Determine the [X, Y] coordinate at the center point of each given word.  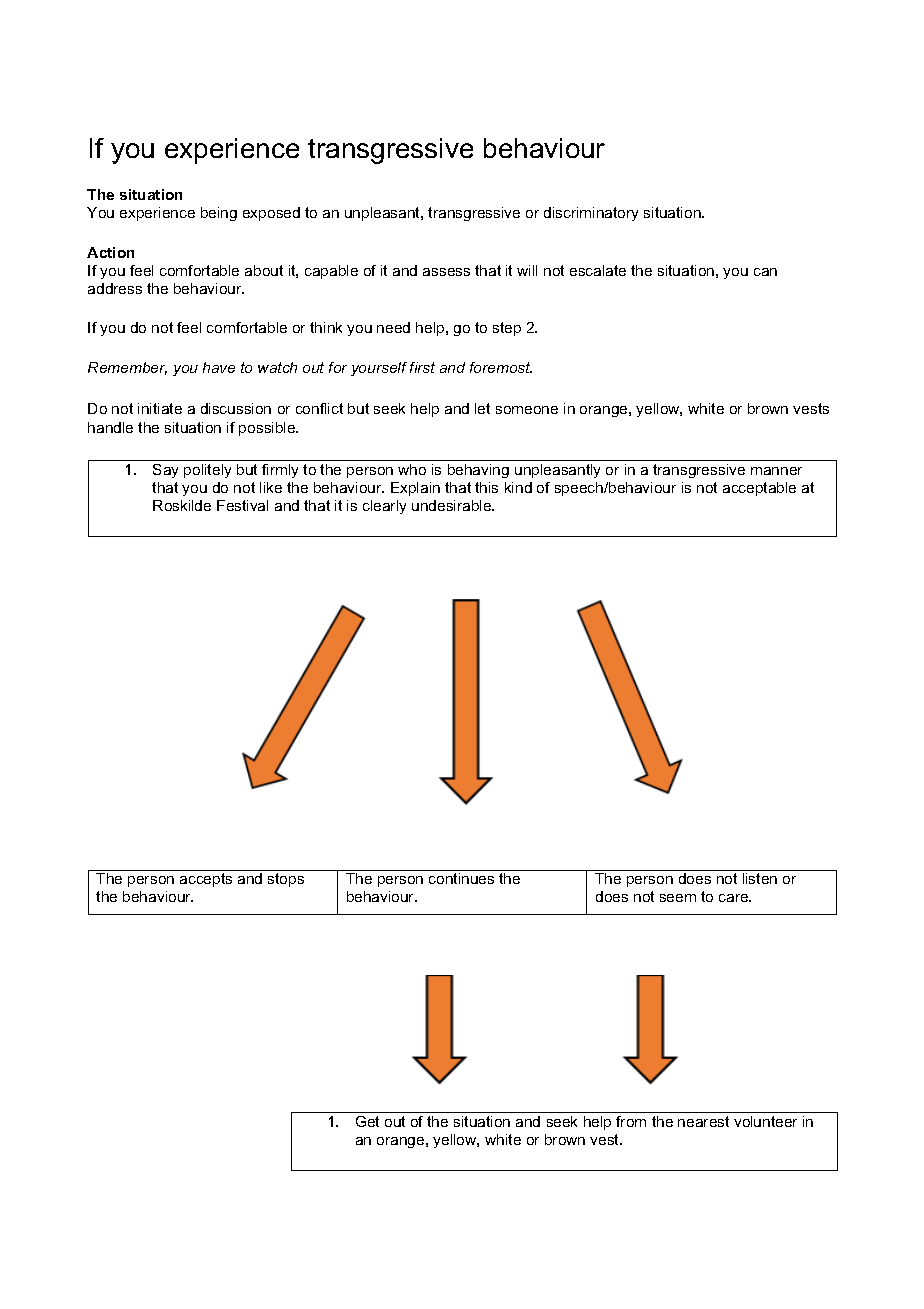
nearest [703, 1121]
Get [367, 1121]
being [219, 214]
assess [446, 272]
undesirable [453, 505]
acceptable [759, 489]
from [631, 1121]
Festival [242, 505]
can [765, 272]
